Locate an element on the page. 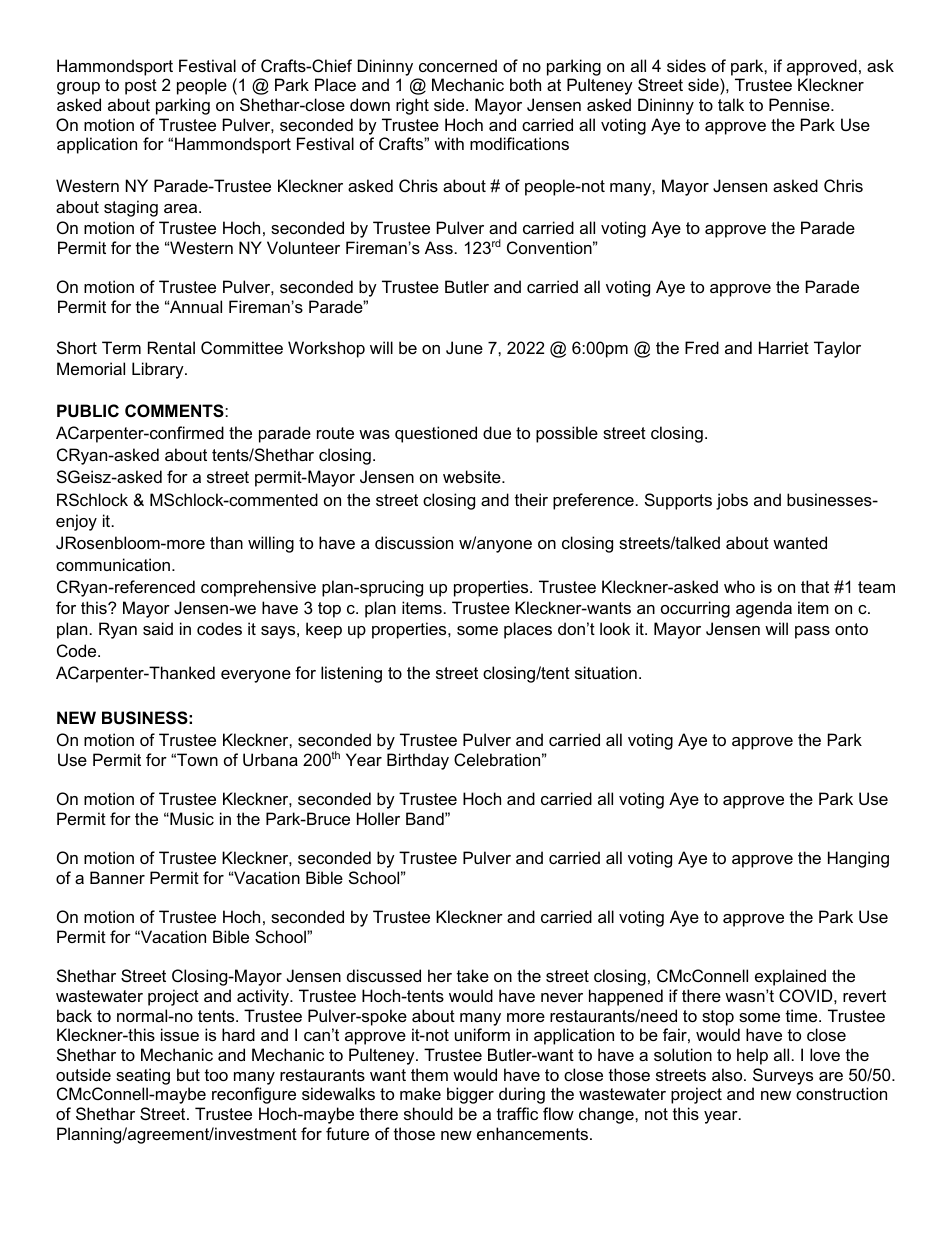 The image size is (952, 1233). Music is located at coordinates (191, 818).
